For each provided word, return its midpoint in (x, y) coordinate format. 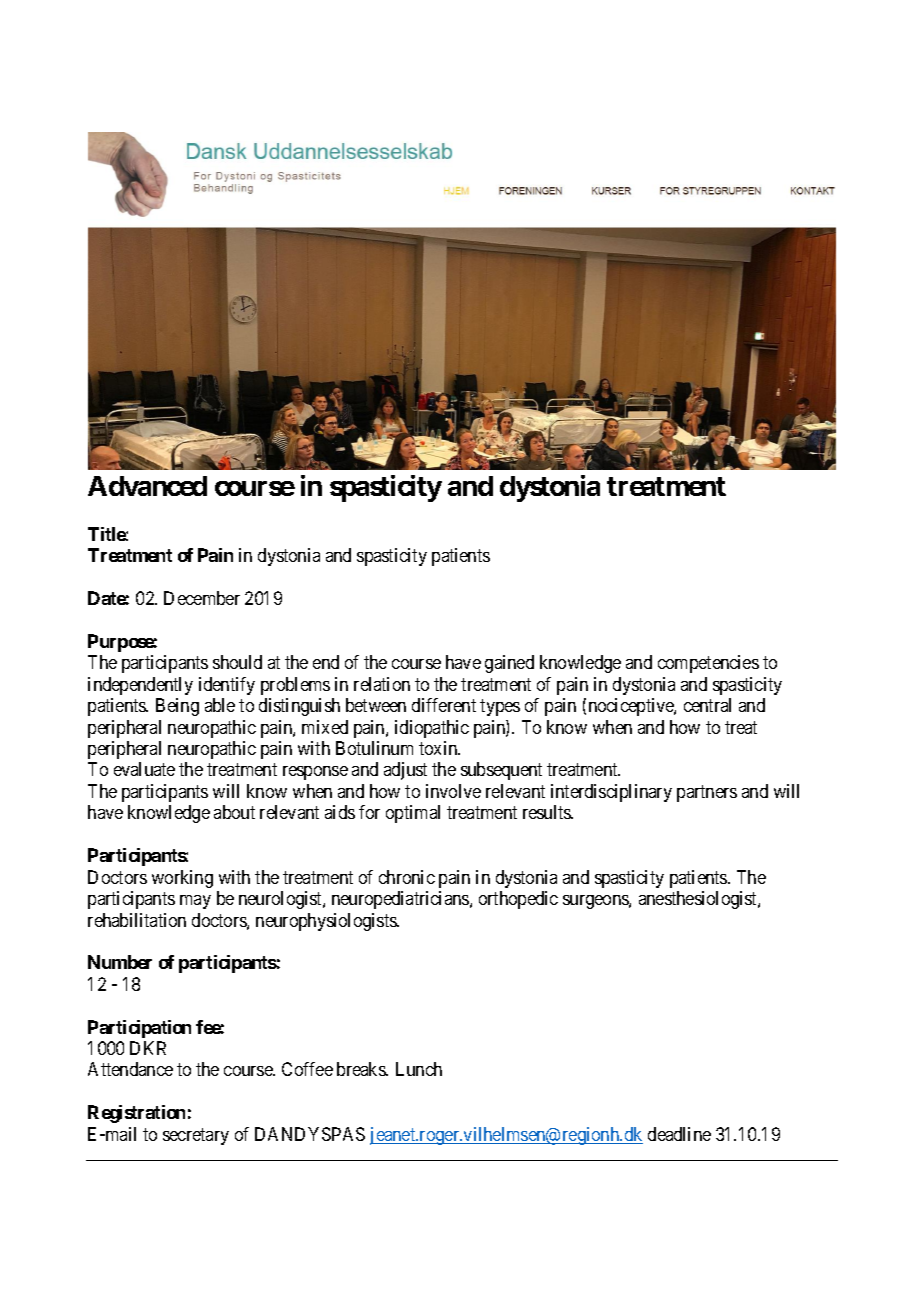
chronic (407, 877)
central (707, 705)
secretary (196, 1136)
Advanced (147, 486)
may (195, 902)
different (444, 705)
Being (177, 707)
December (202, 598)
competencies (708, 664)
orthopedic (518, 900)
